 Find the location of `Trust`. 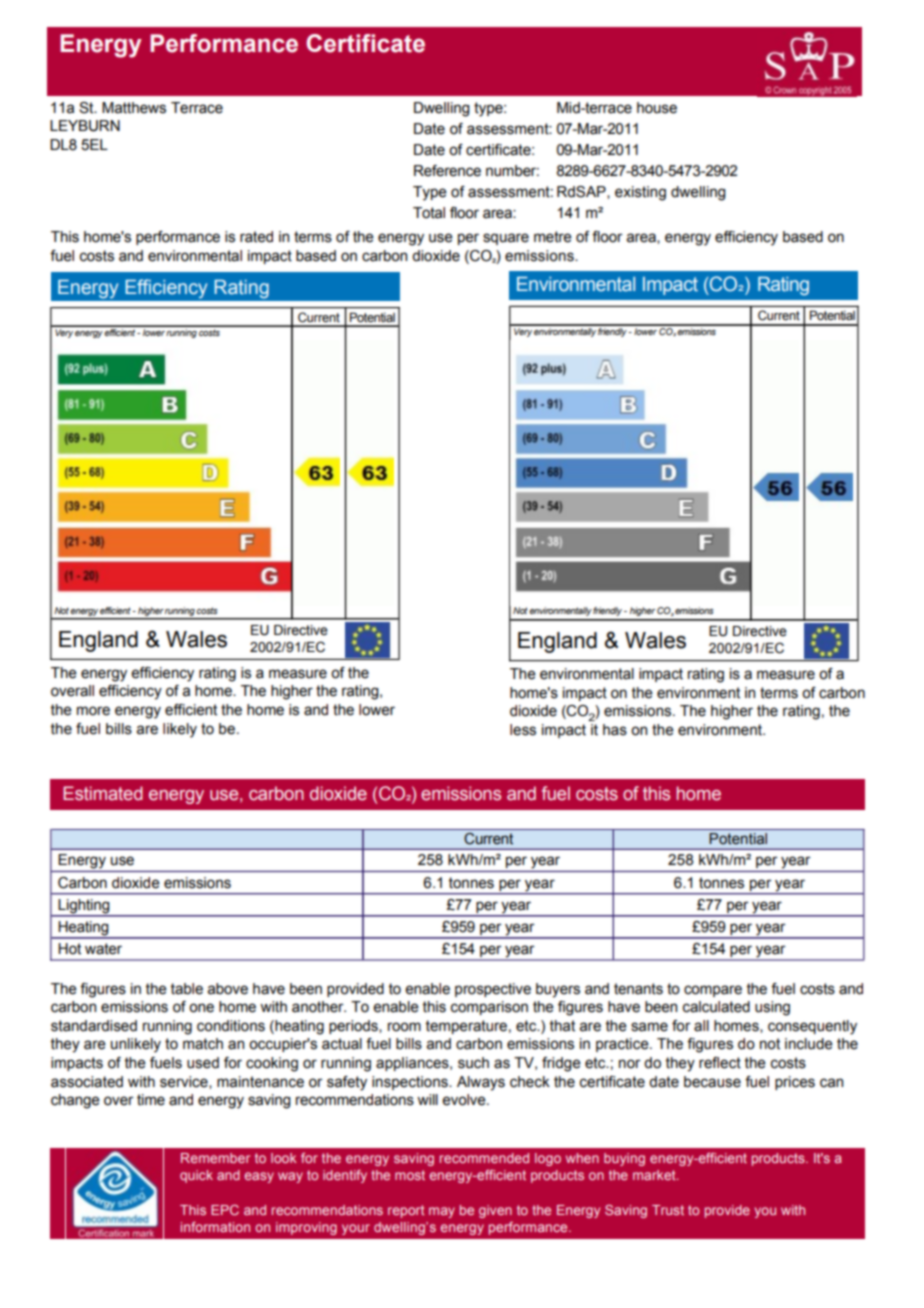

Trust is located at coordinates (668, 1210).
